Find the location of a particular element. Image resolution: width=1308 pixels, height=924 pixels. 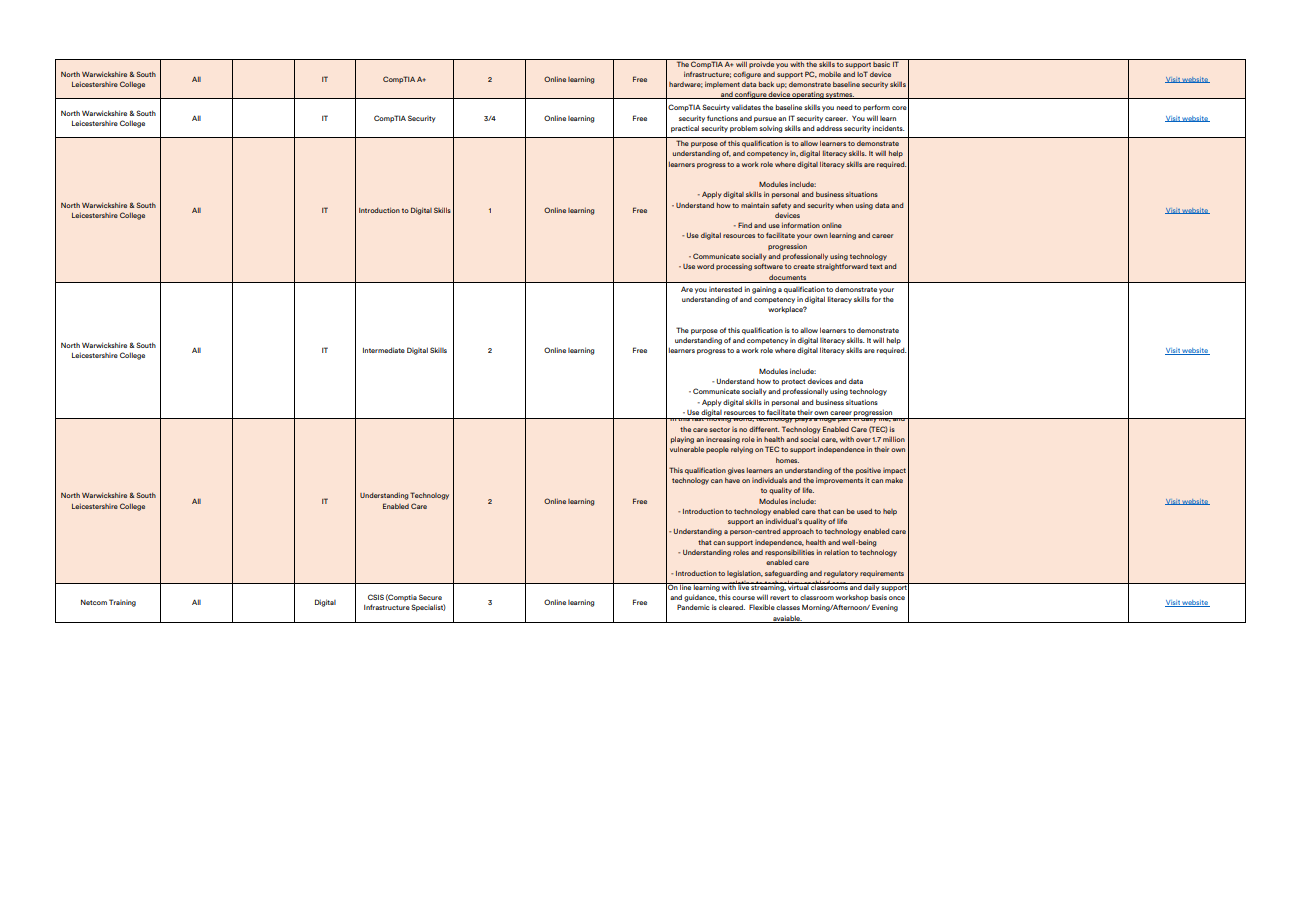

create is located at coordinates (804, 266).
